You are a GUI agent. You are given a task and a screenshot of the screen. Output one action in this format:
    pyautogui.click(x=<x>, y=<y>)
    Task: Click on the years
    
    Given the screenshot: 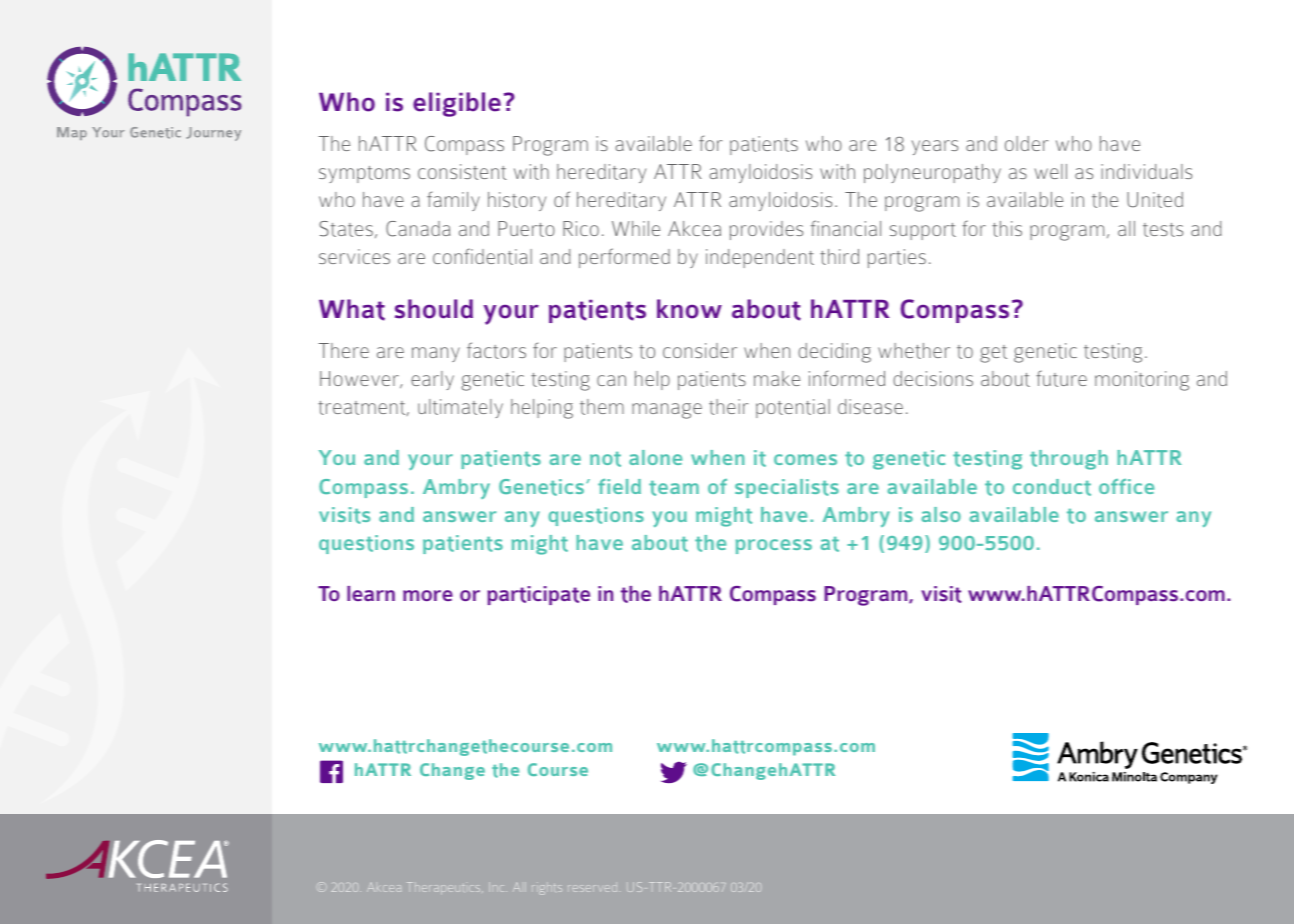 What is the action you would take?
    pyautogui.click(x=935, y=147)
